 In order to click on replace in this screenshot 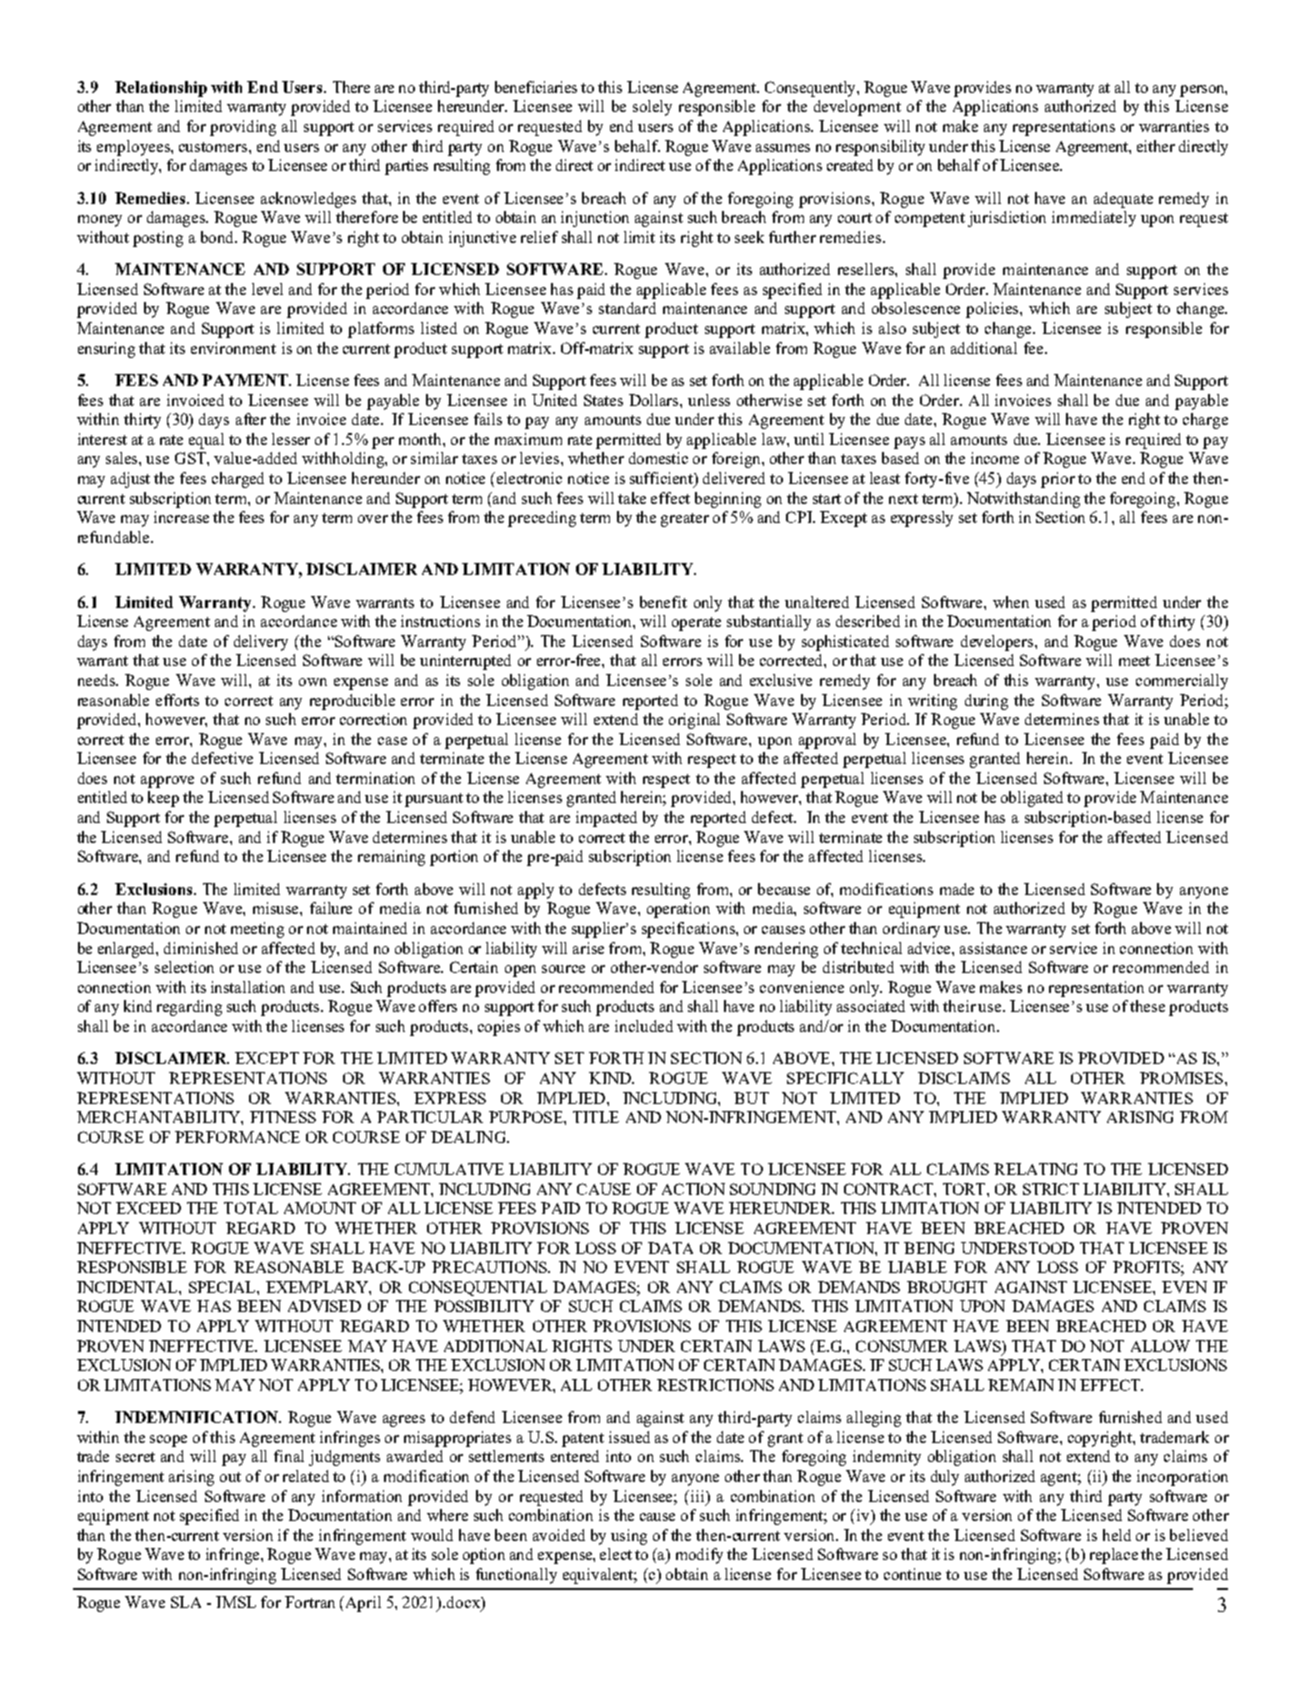, I will do `click(1114, 1556)`.
